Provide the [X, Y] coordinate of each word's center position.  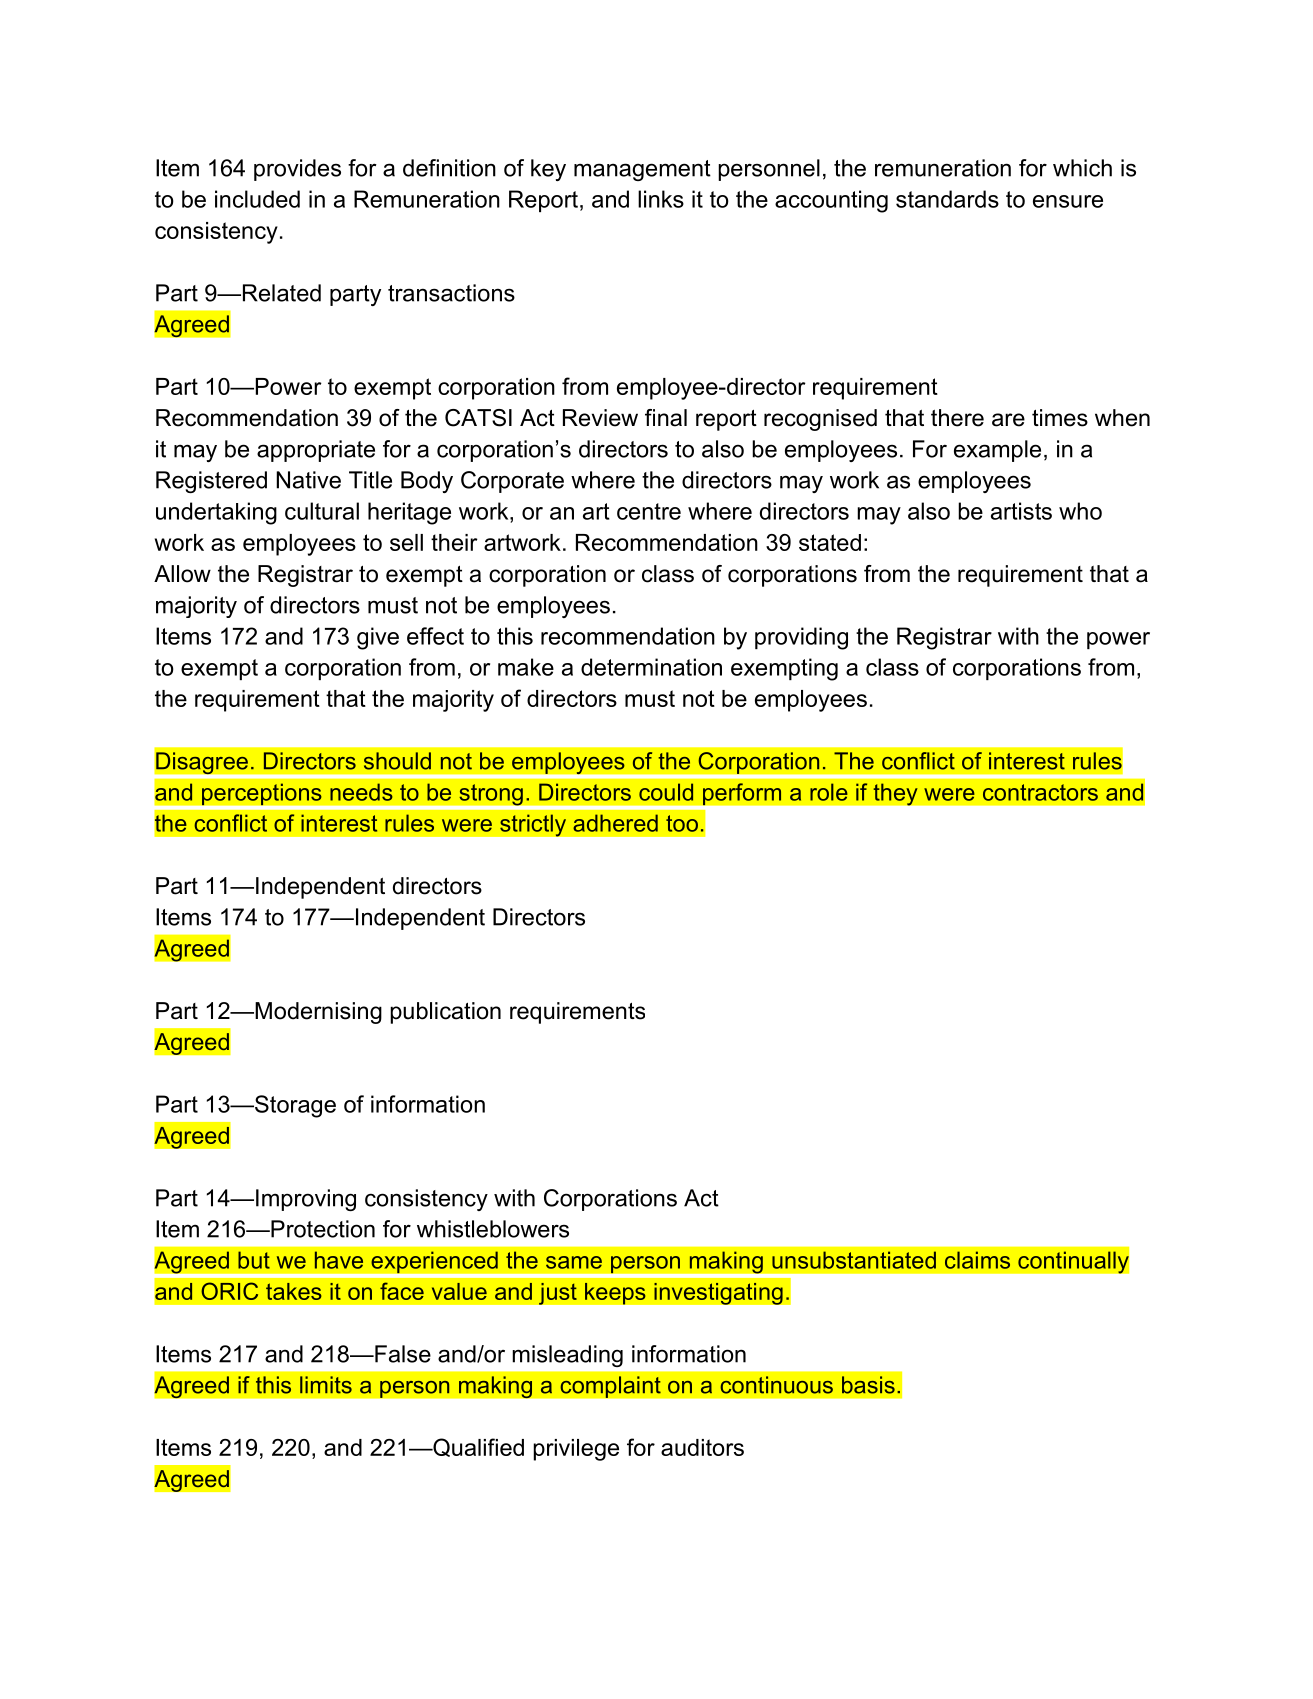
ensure [1068, 201]
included [257, 199]
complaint [610, 1387]
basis [868, 1385]
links [661, 199]
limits [326, 1385]
